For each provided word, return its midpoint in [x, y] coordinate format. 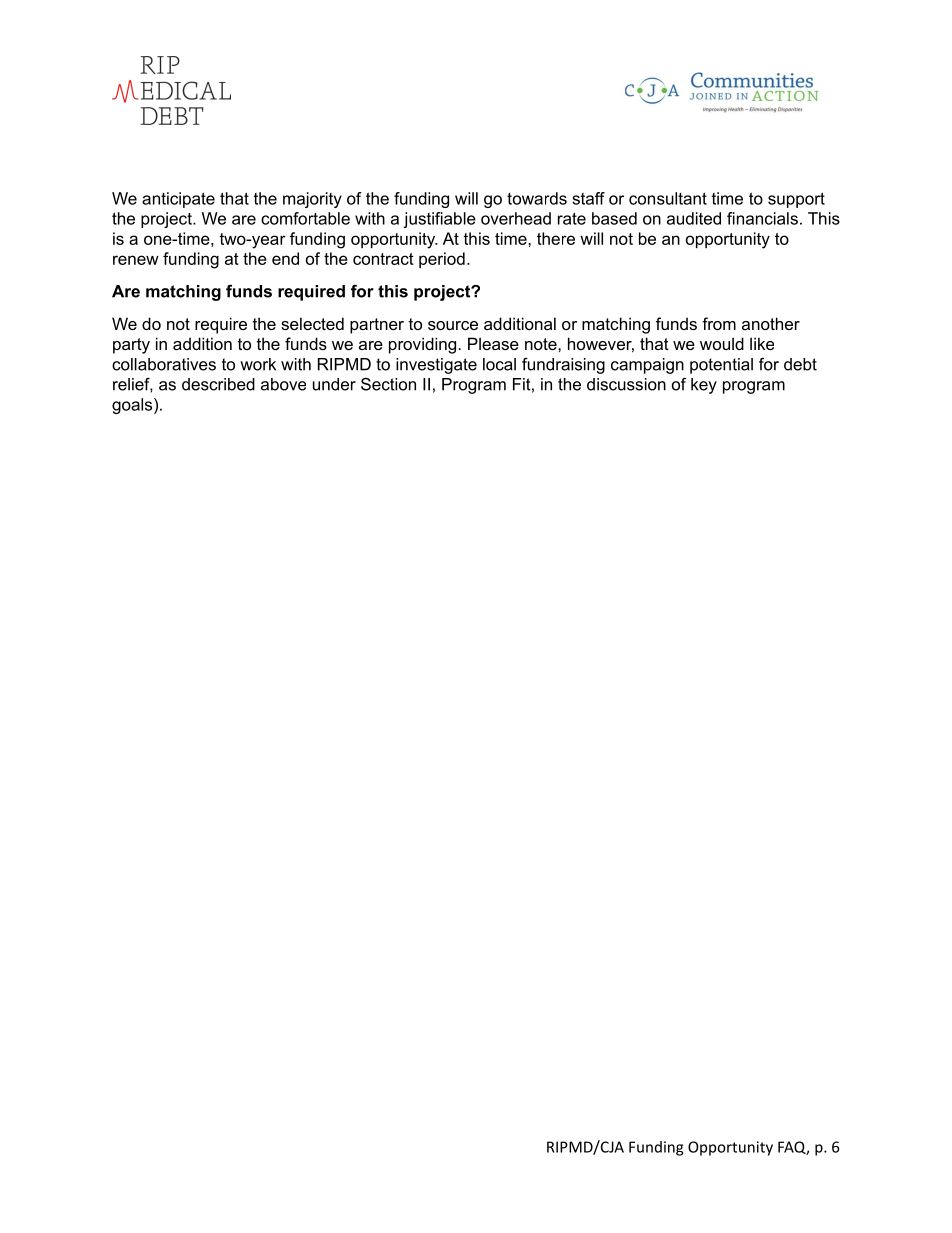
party [131, 346]
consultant [668, 198]
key [704, 386]
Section [388, 384]
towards [537, 198]
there [556, 238]
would [722, 343]
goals [133, 406]
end [285, 258]
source [453, 325]
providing [424, 345]
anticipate [178, 200]
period [442, 260]
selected [312, 323]
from [719, 323]
